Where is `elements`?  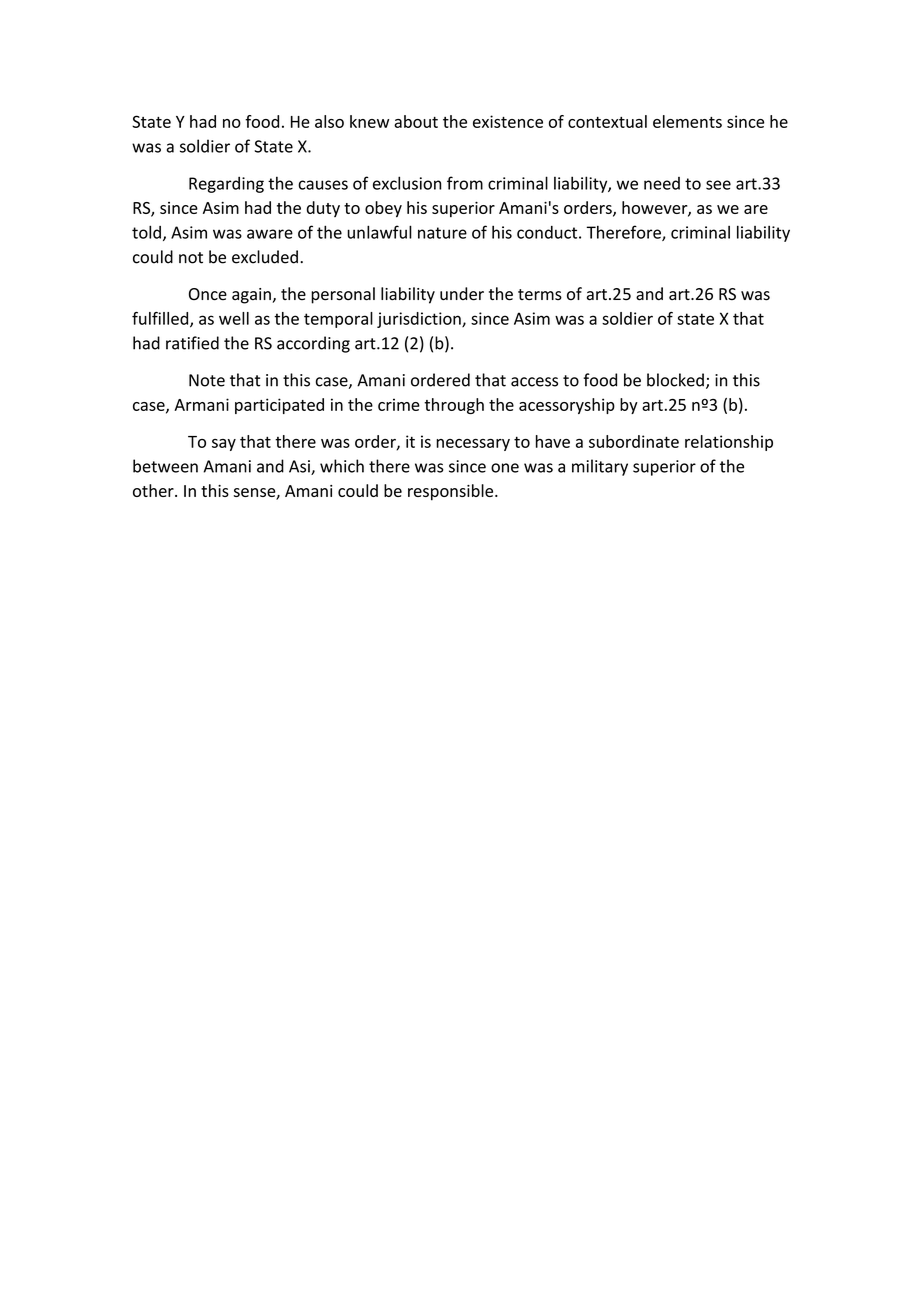
elements is located at coordinates (687, 121).
